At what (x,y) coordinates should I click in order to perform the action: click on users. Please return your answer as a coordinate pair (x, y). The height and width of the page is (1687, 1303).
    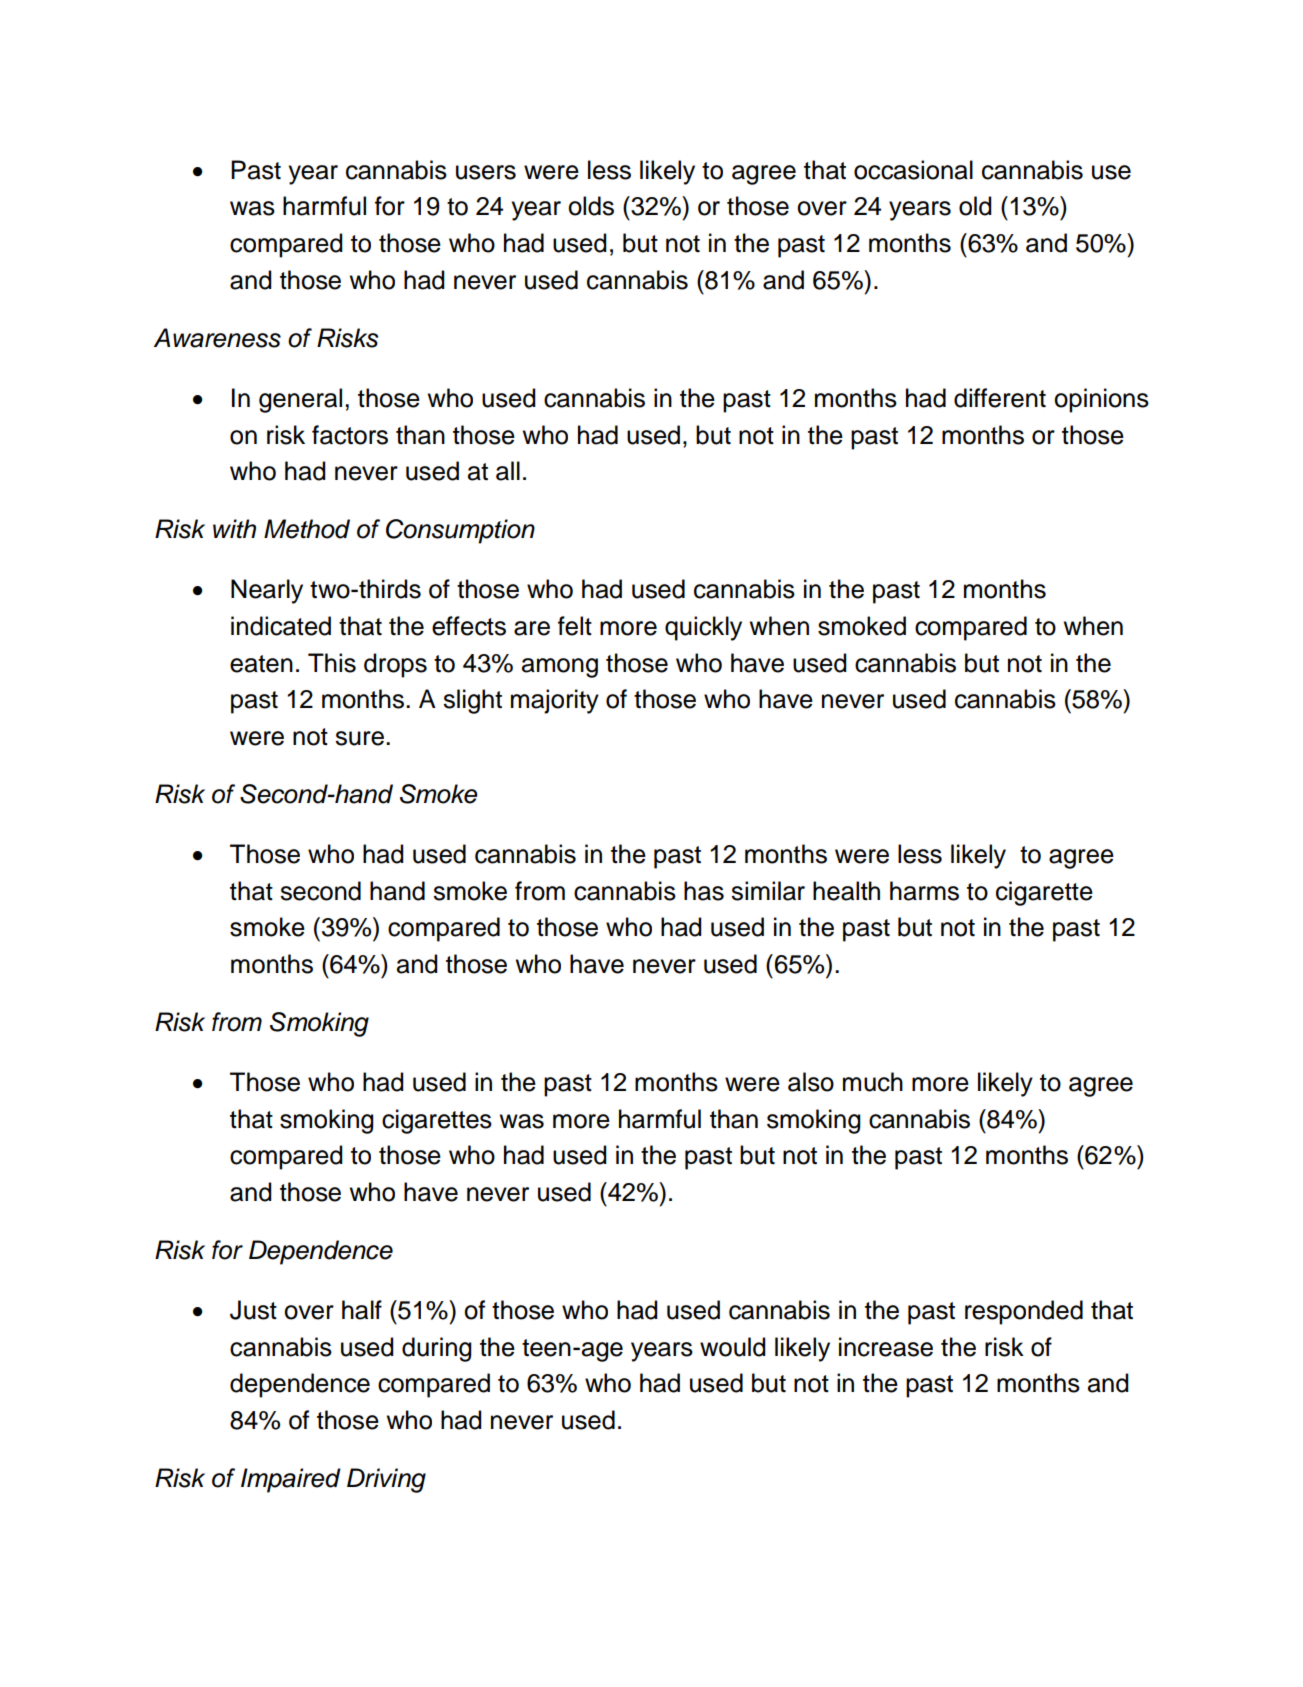
    Looking at the image, I should click on (486, 172).
